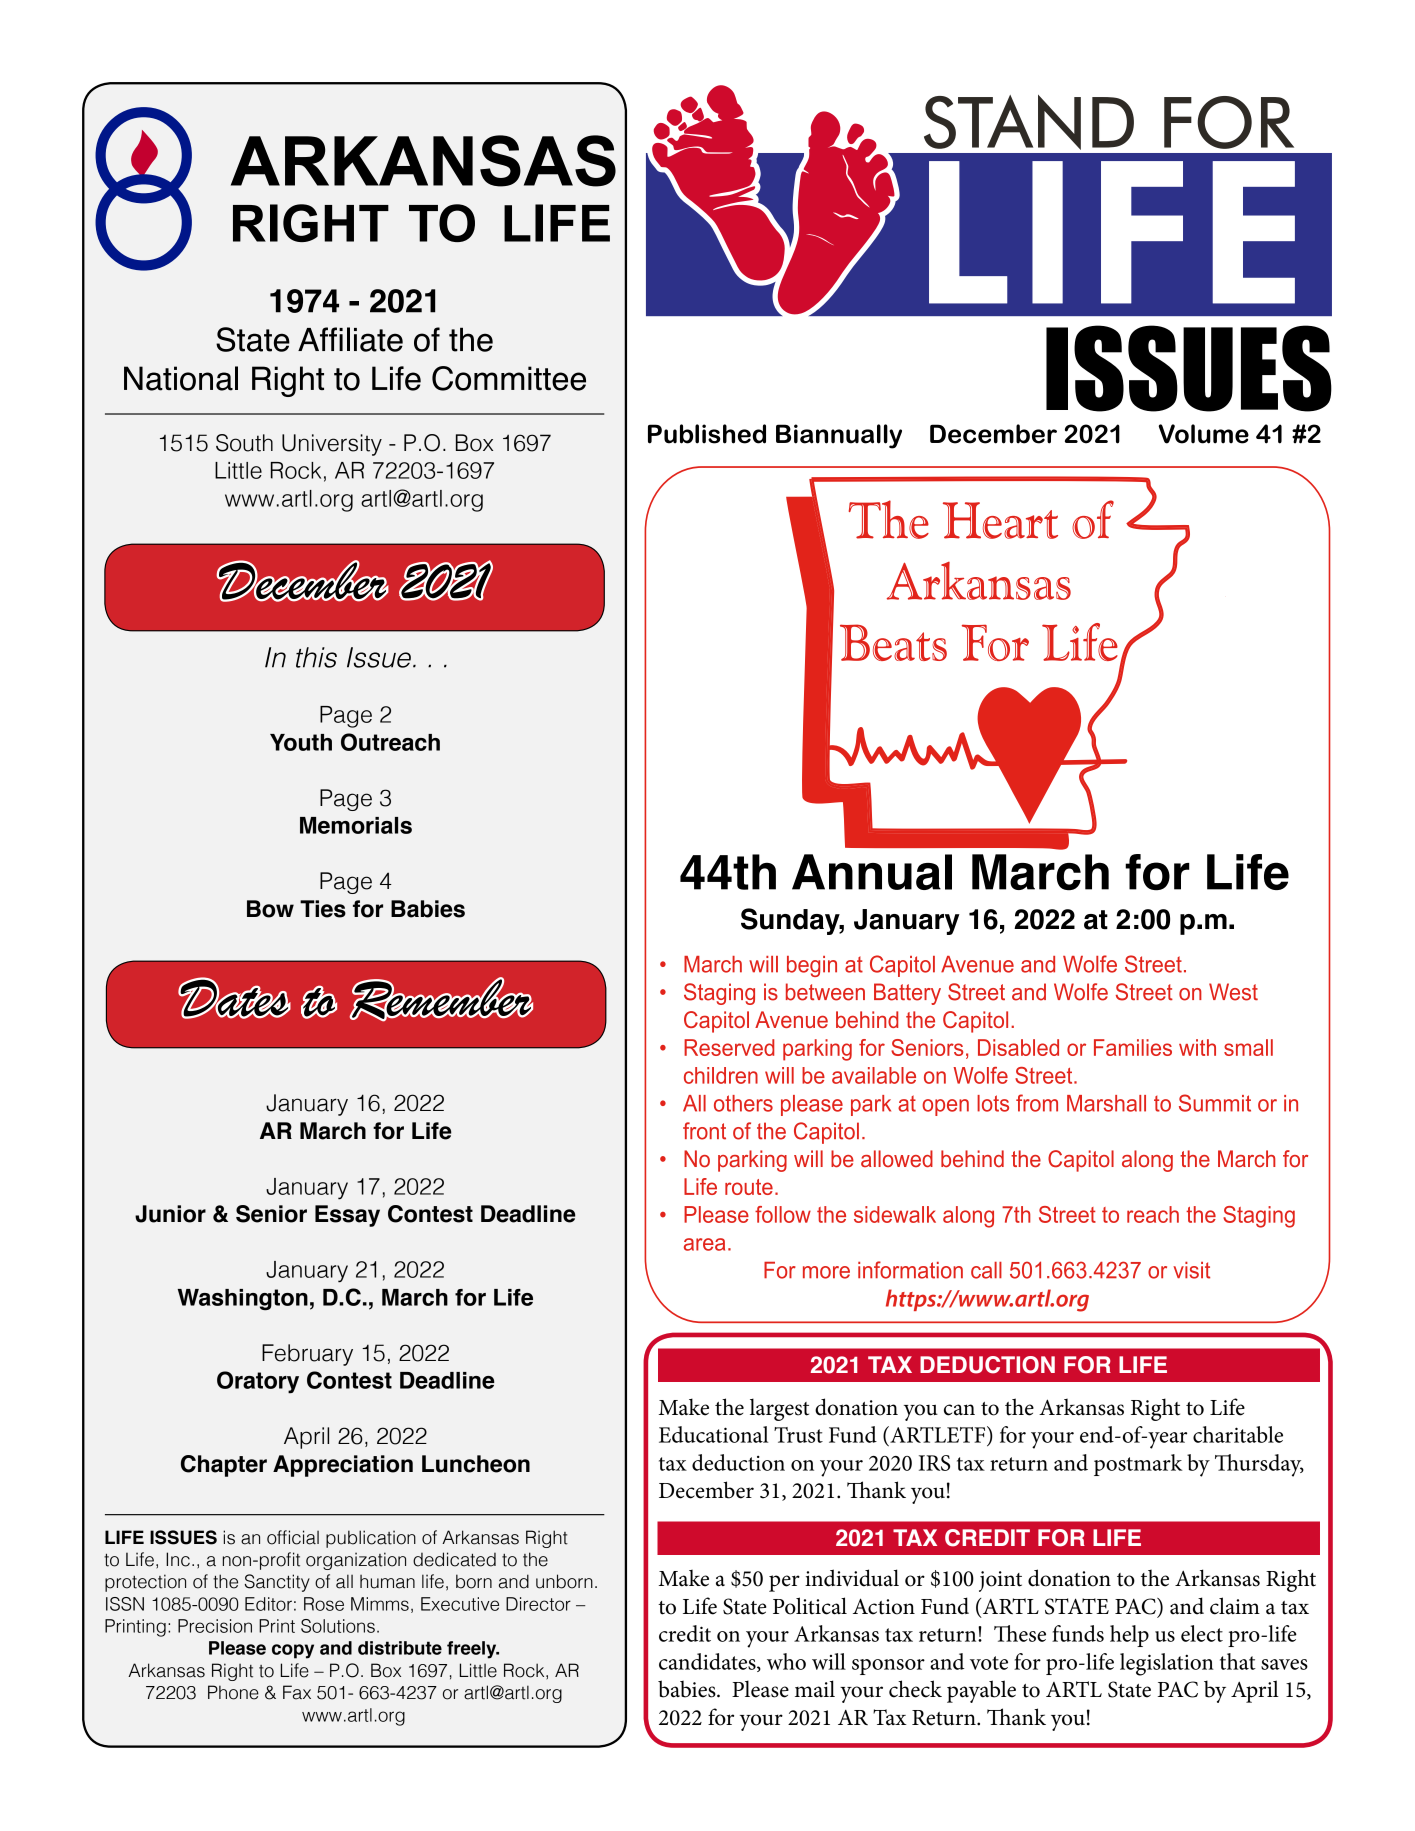 Image resolution: width=1415 pixels, height=1831 pixels. I want to click on charitable, so click(1238, 1434).
